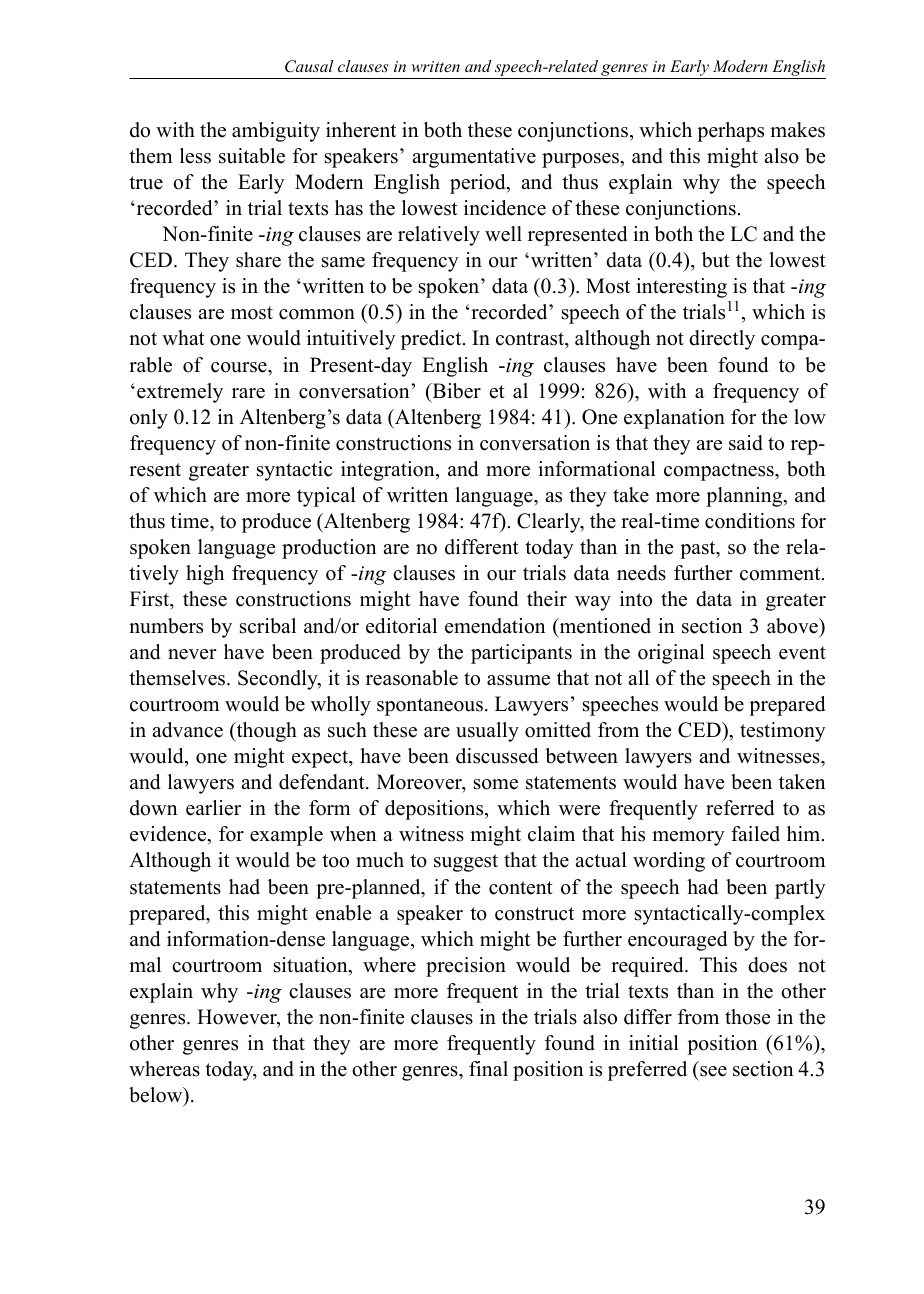  Describe the element at coordinates (487, 732) in the page. I see `usually` at that location.
